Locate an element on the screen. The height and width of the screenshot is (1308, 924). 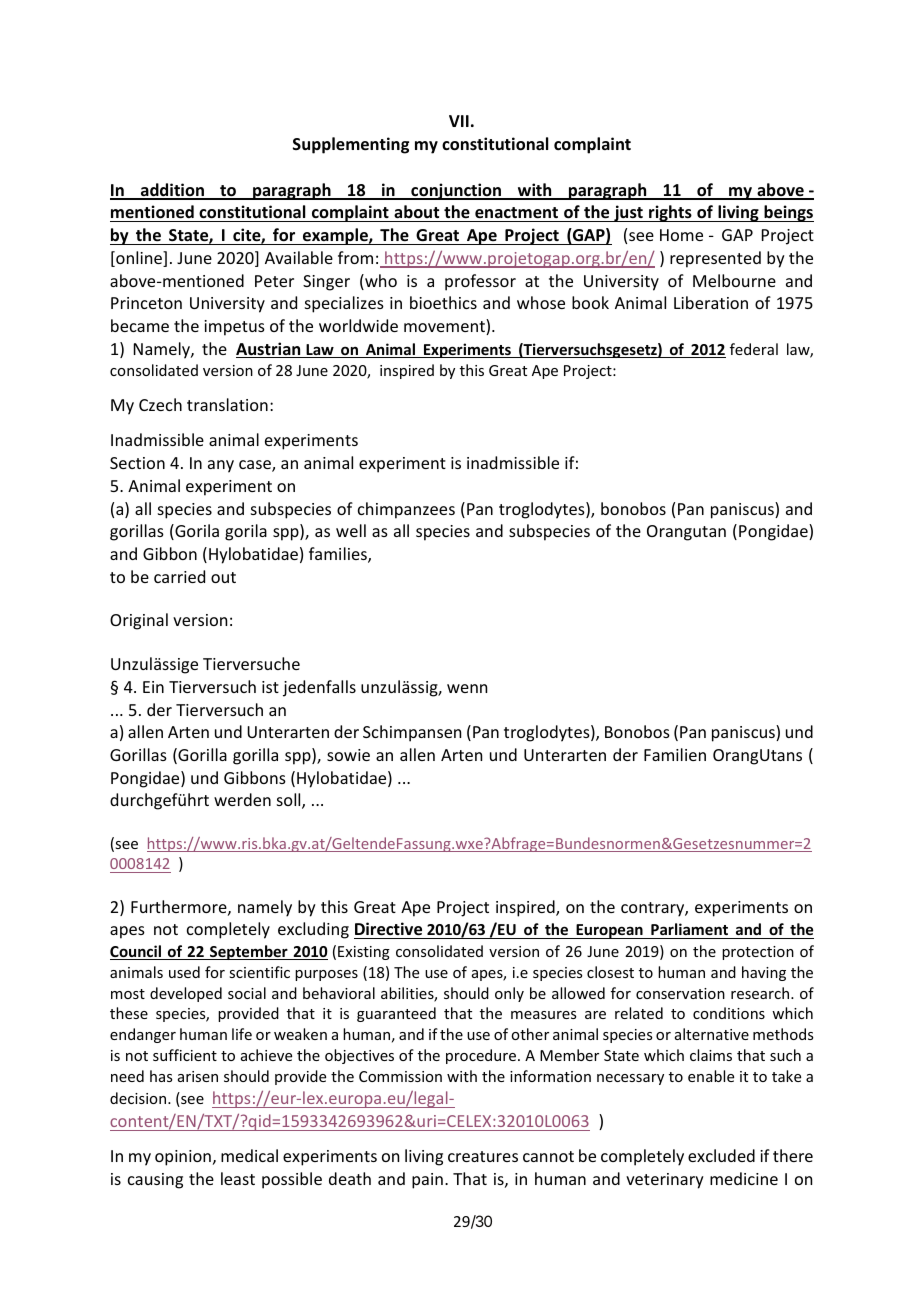
wenn is located at coordinates (467, 688).
